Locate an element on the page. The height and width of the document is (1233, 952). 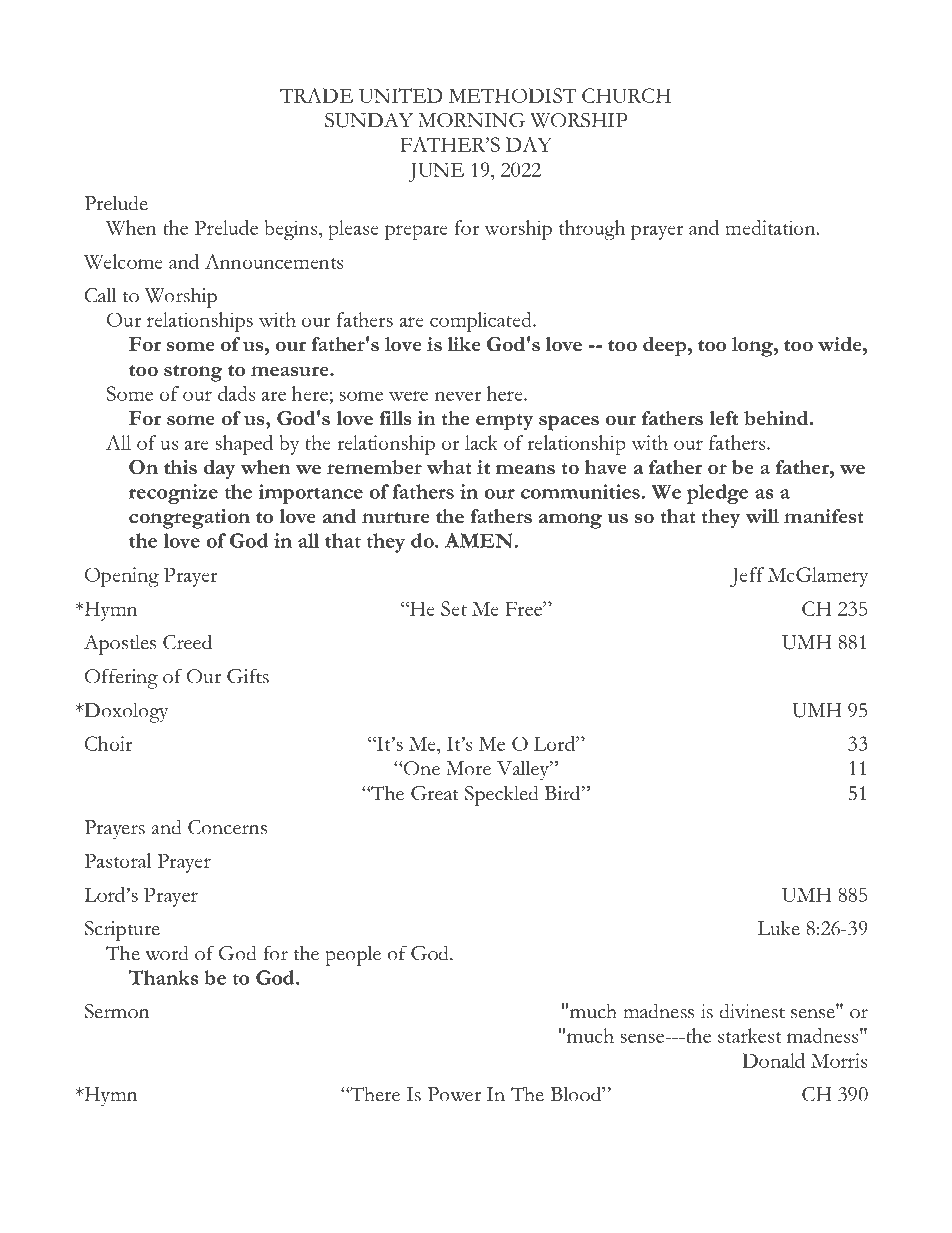
CHURCH is located at coordinates (626, 95).
